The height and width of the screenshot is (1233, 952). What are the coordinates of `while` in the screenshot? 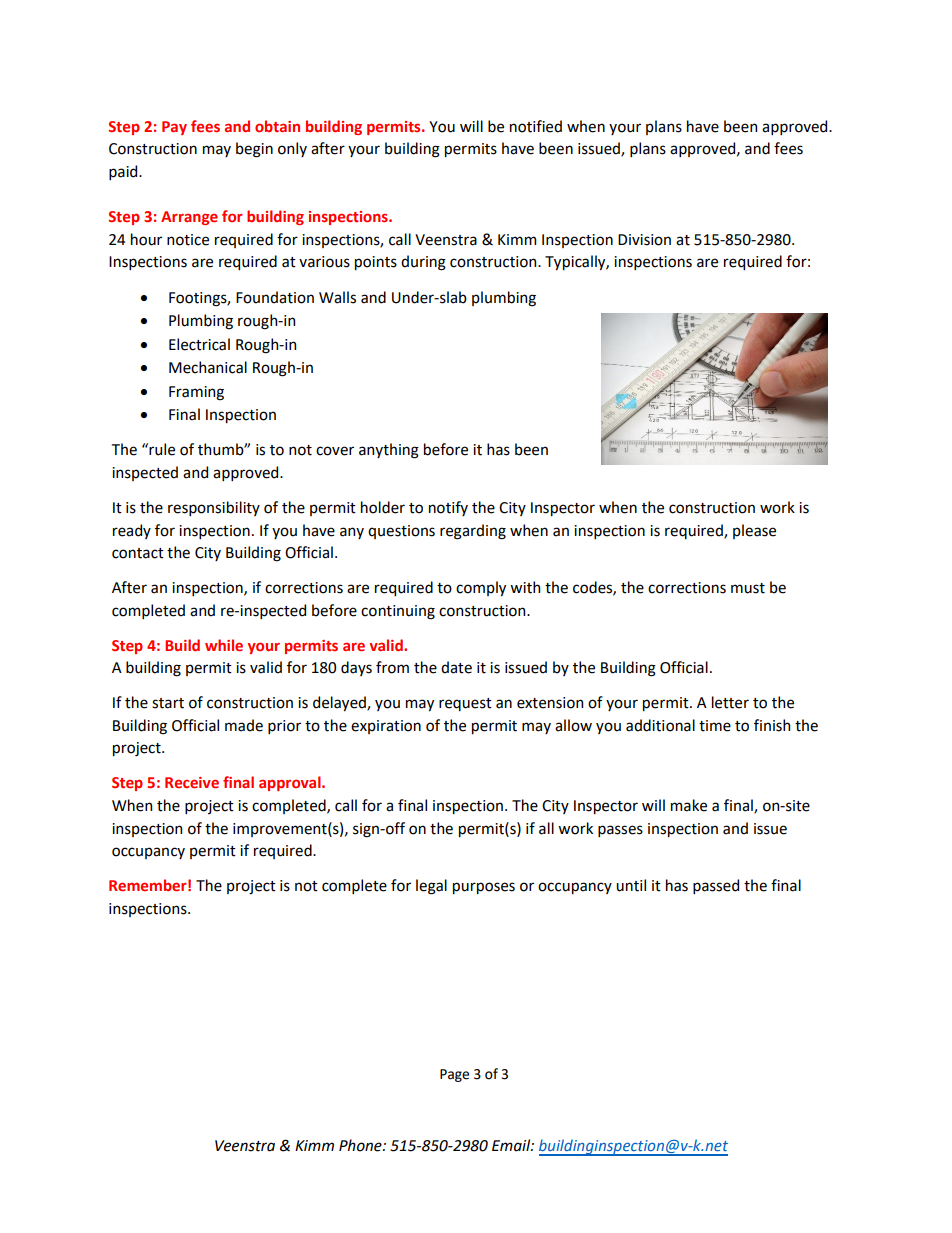 It's located at (224, 645).
